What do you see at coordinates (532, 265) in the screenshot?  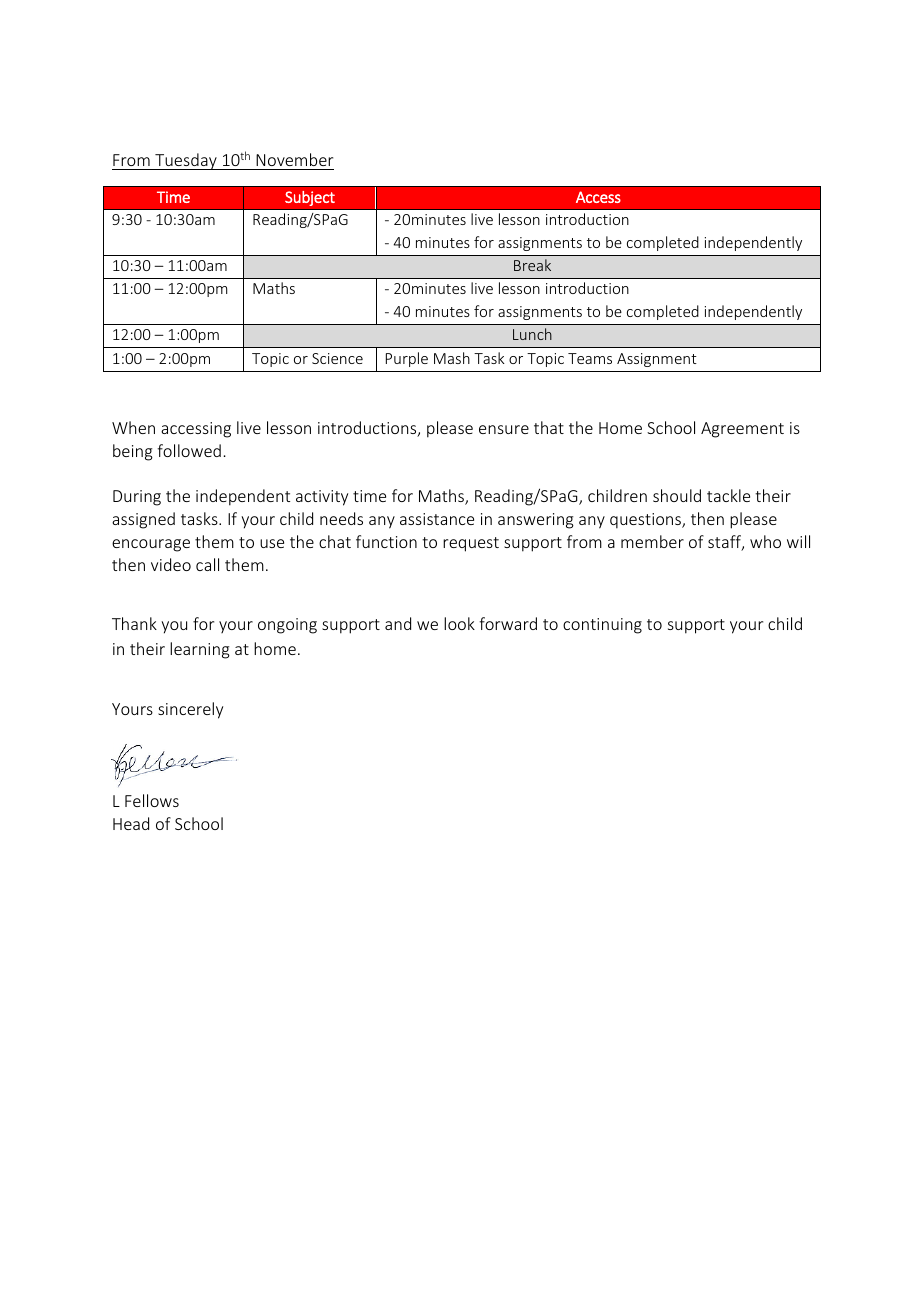 I see `Break` at bounding box center [532, 265].
